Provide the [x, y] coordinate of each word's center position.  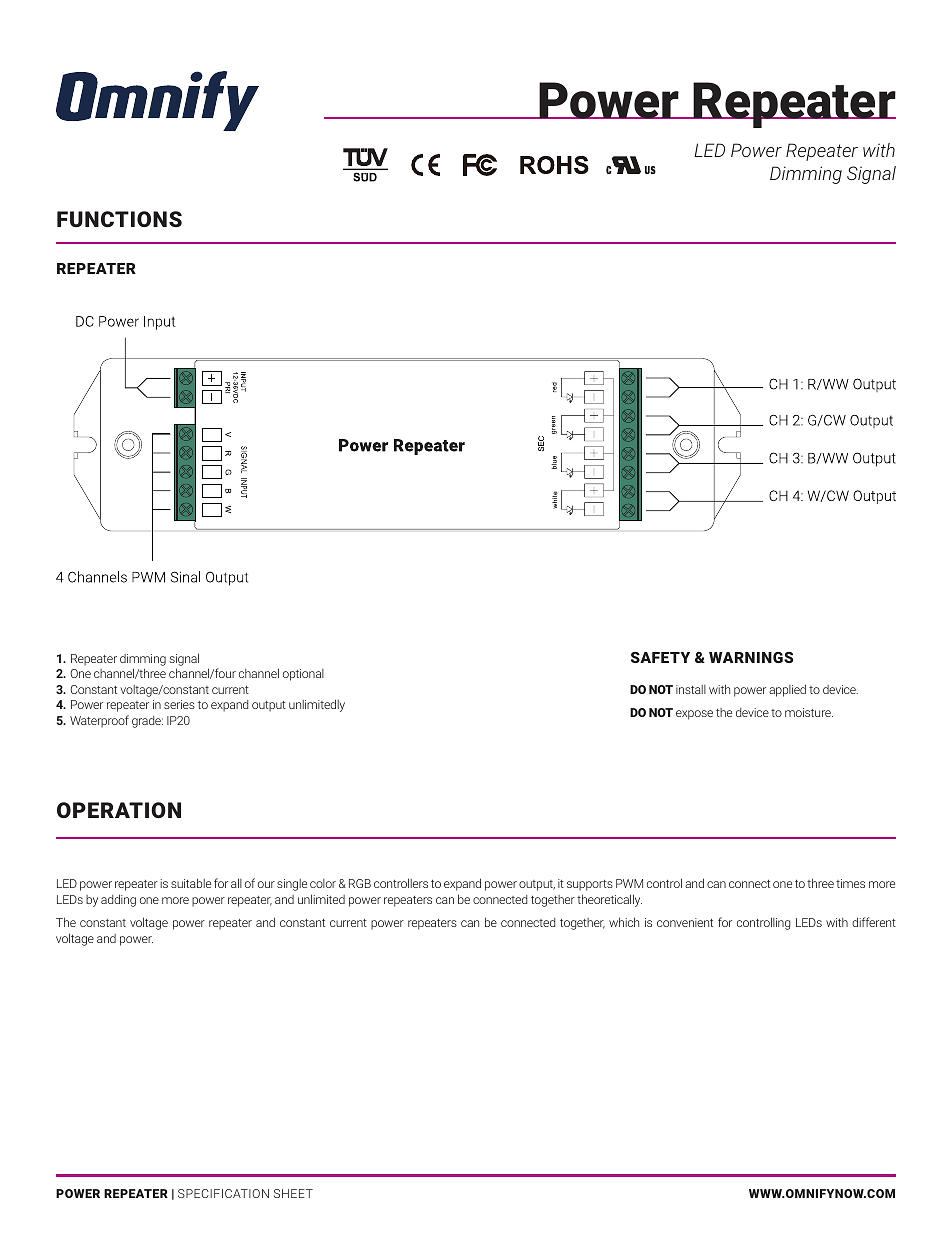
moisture [809, 712]
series [179, 704]
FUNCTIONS [119, 219]
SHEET [293, 1193]
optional [303, 675]
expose [694, 715]
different [874, 922]
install [691, 689]
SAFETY [660, 657]
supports [590, 885]
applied [787, 690]
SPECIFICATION [223, 1193]
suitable [191, 883]
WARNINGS [751, 657]
